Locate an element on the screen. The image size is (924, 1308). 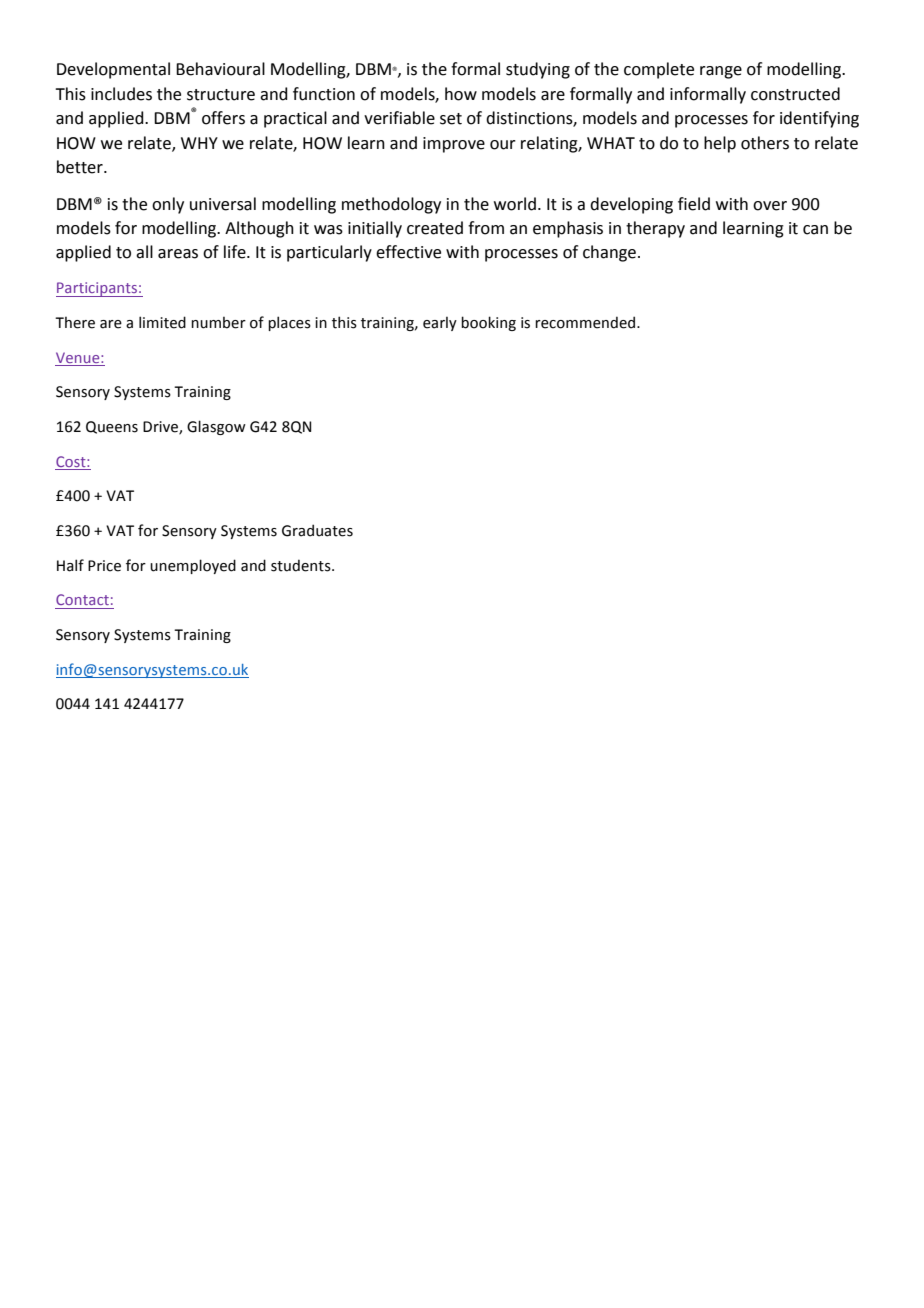
Queens is located at coordinates (112, 427).
